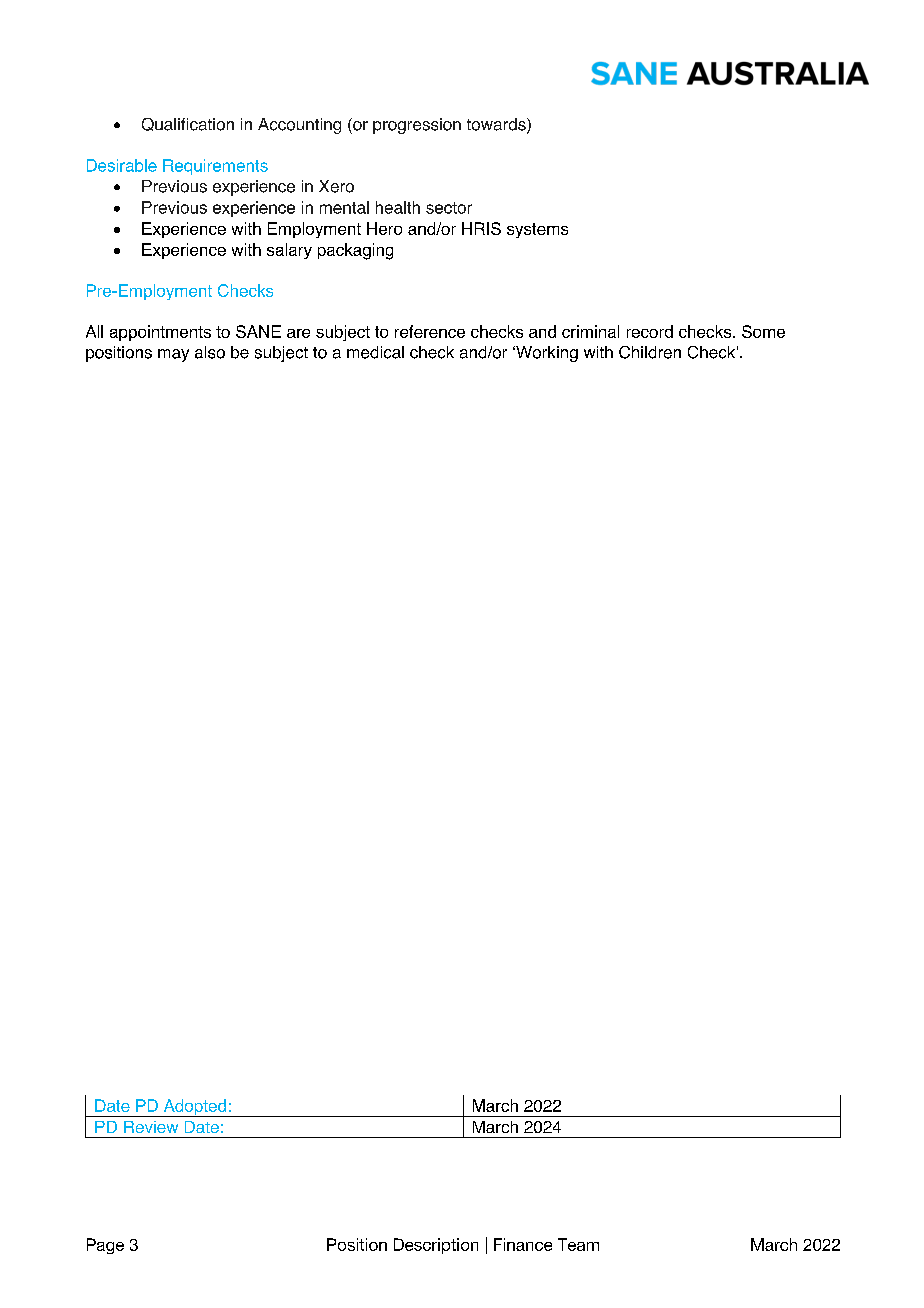  What do you see at coordinates (417, 126) in the page?
I see `progression` at bounding box center [417, 126].
